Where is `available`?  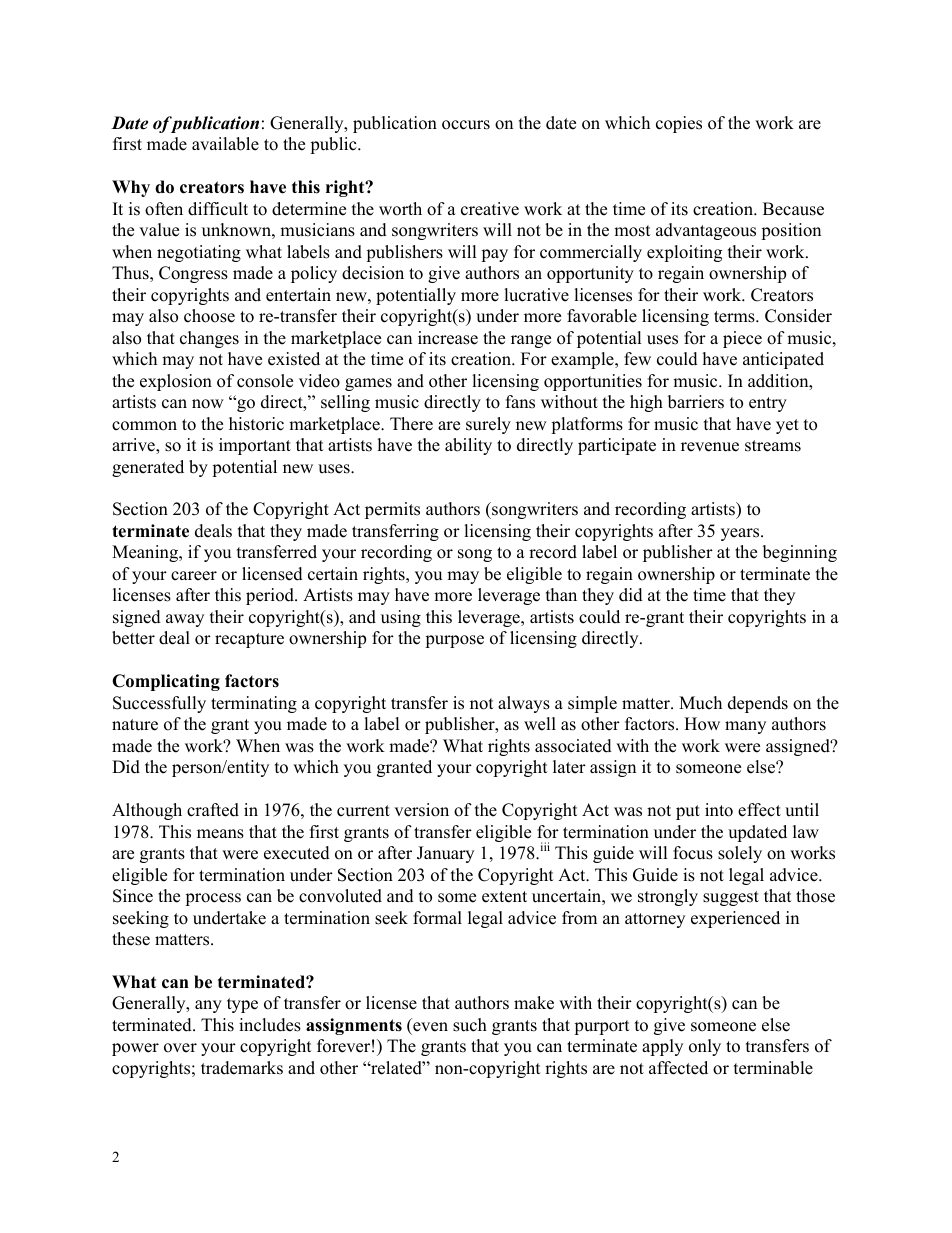 available is located at coordinates (225, 144).
